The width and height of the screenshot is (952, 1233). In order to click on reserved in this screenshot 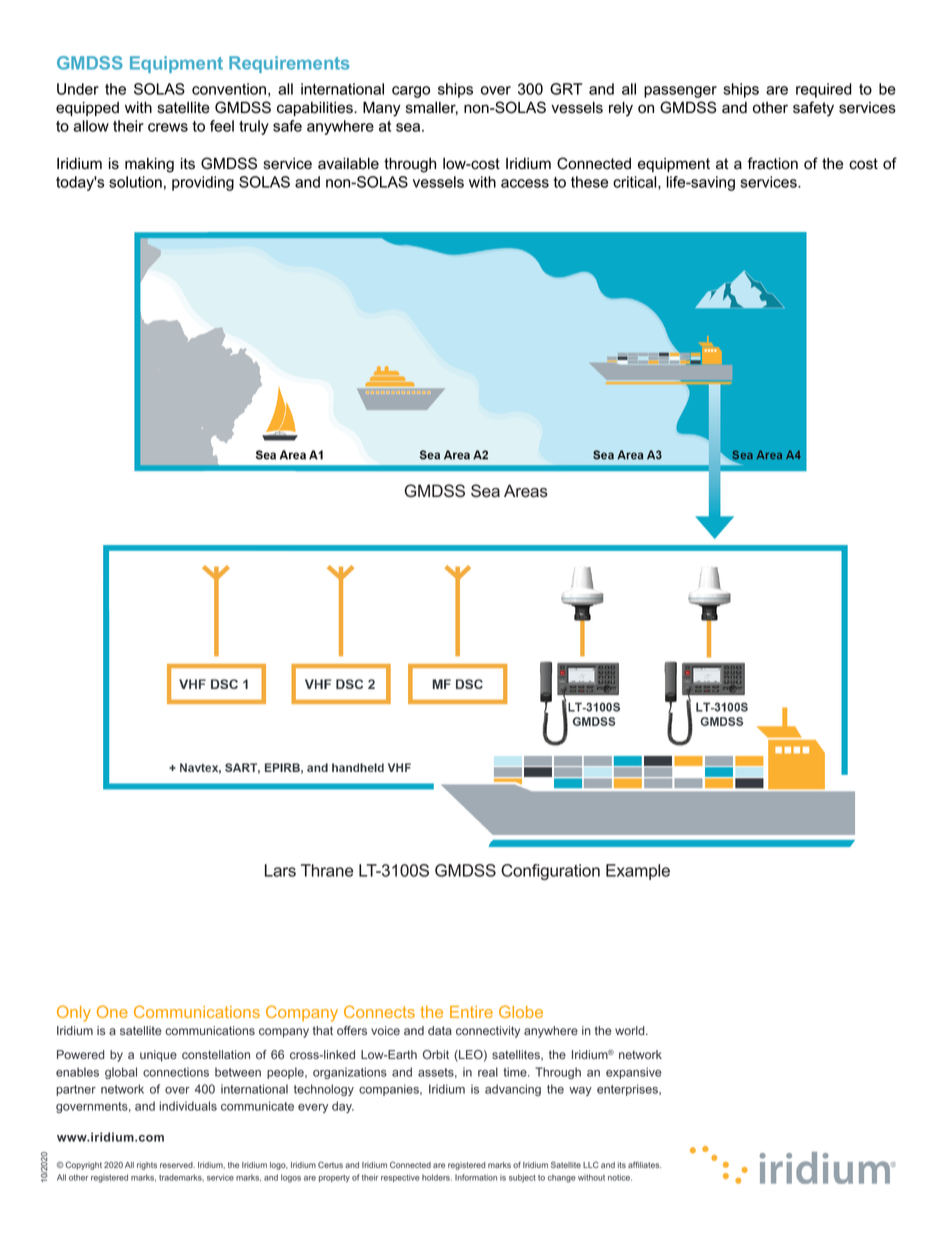, I will do `click(177, 1165)`.
